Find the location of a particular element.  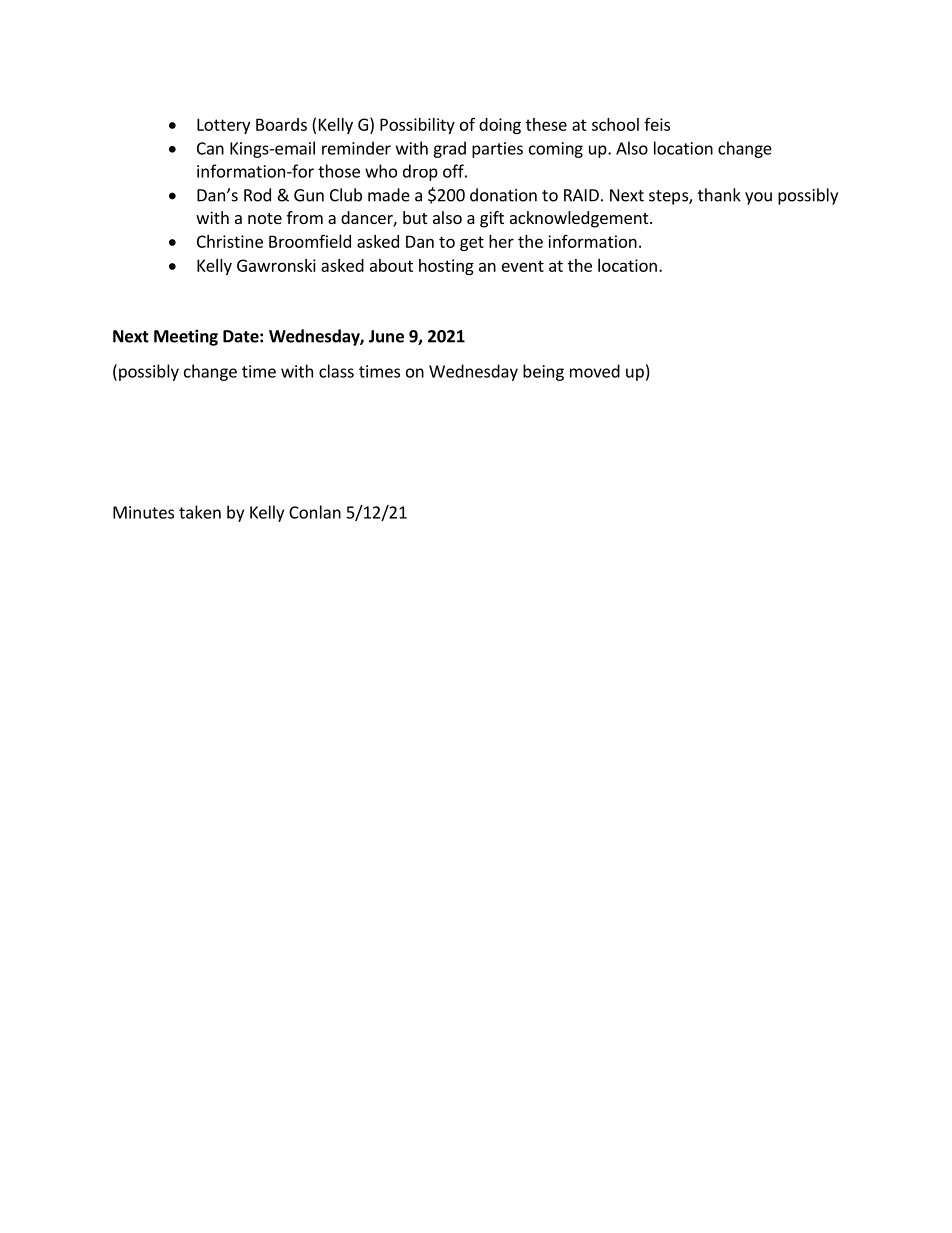

school is located at coordinates (615, 124).
